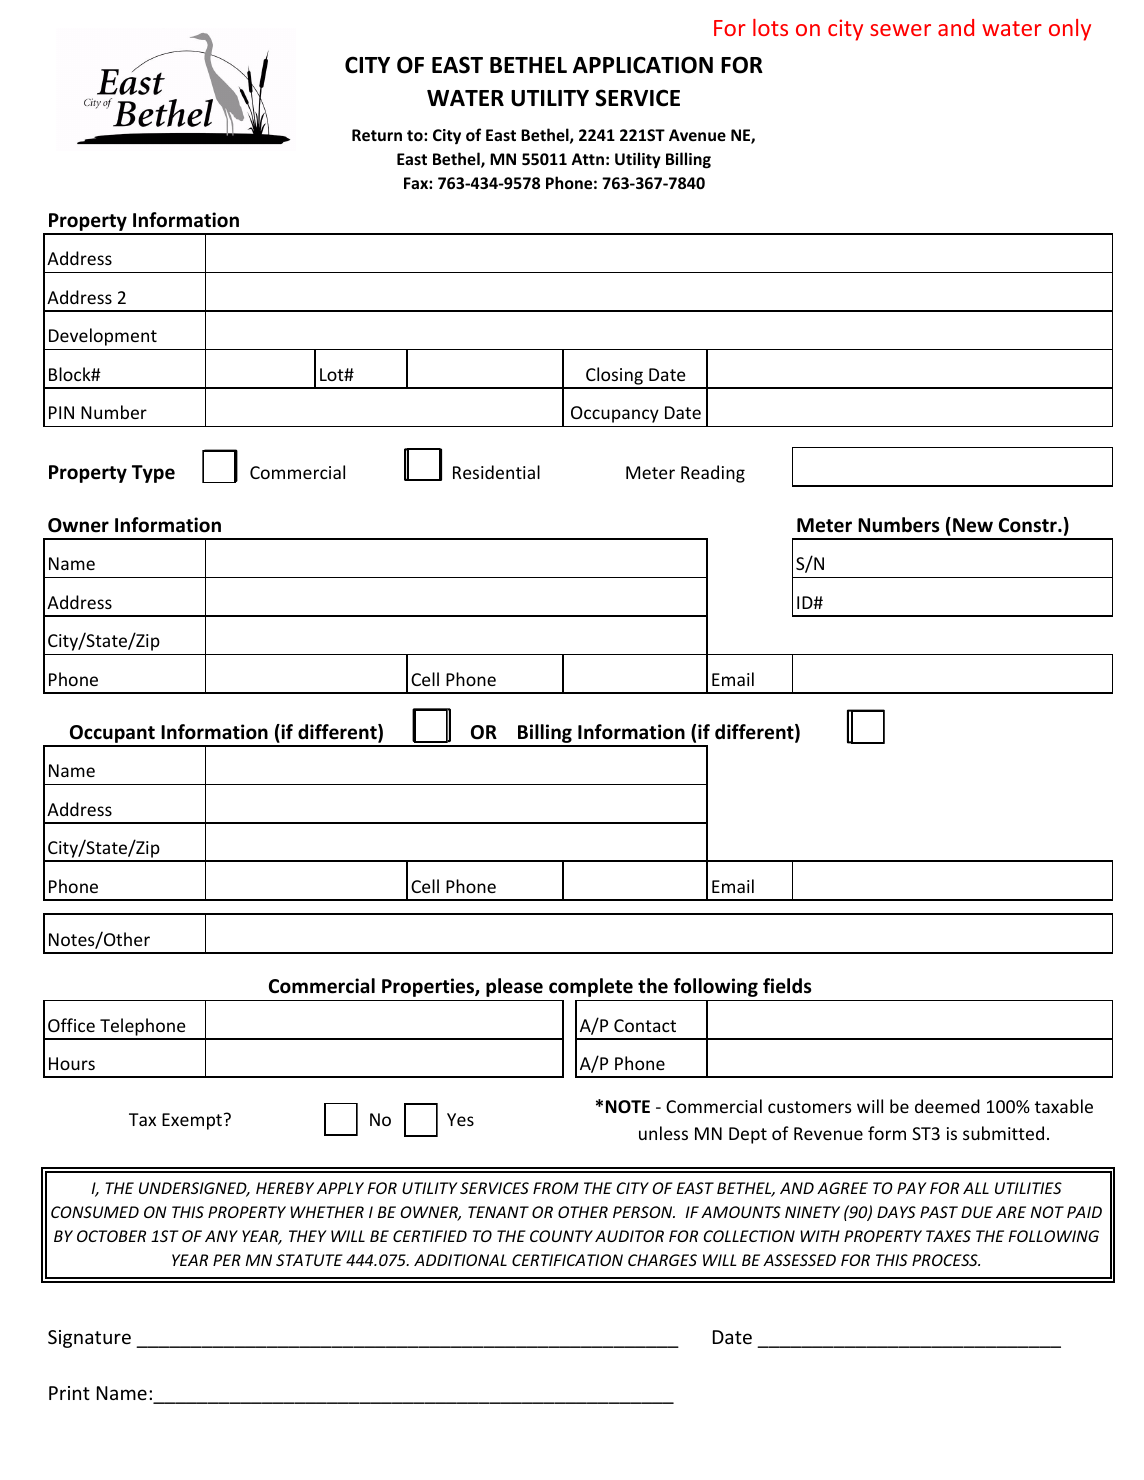 This screenshot has height=1480, width=1144. I want to click on fields, so click(787, 986).
